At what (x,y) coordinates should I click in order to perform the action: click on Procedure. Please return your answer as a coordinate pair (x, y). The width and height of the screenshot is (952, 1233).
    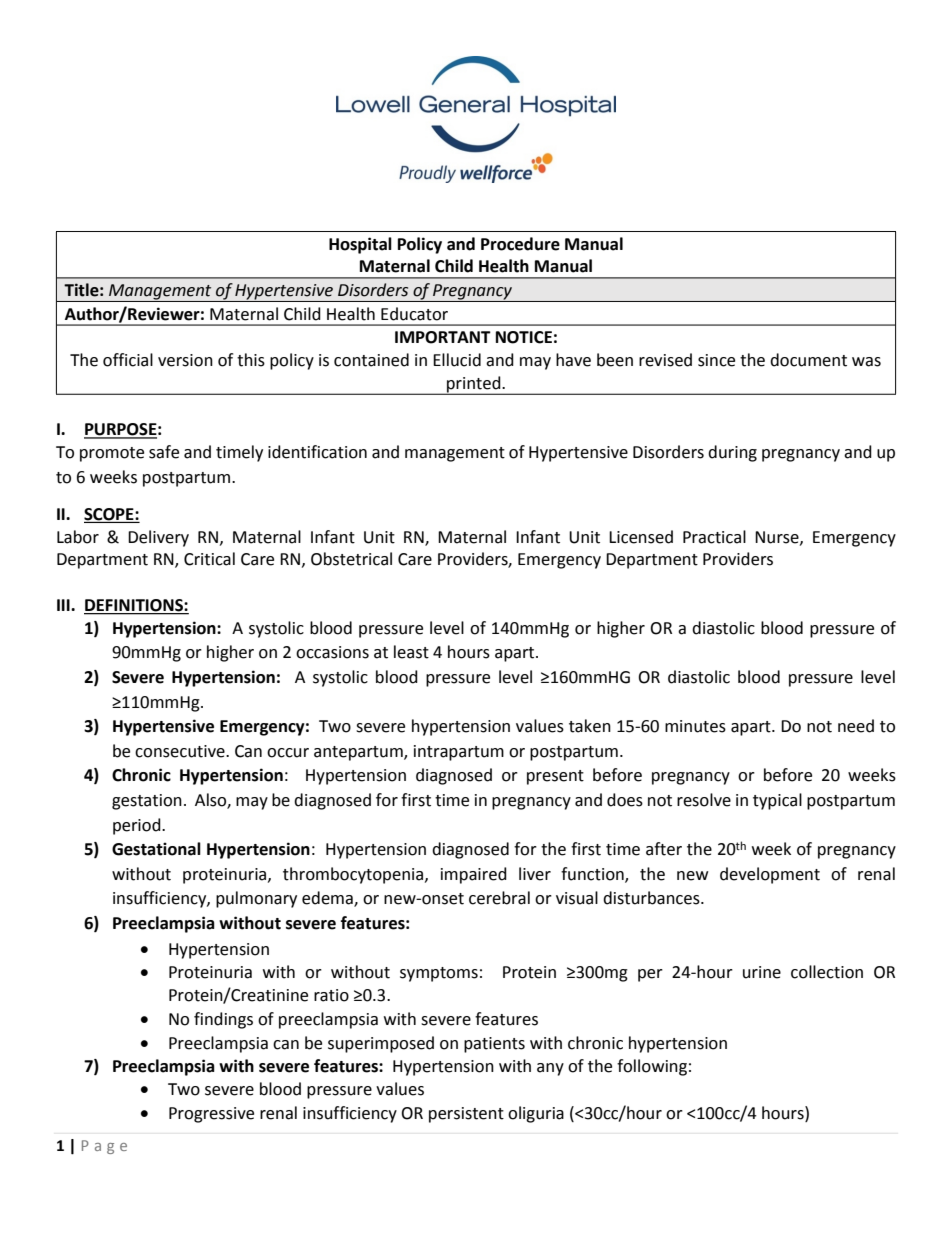
    Looking at the image, I should click on (520, 244).
